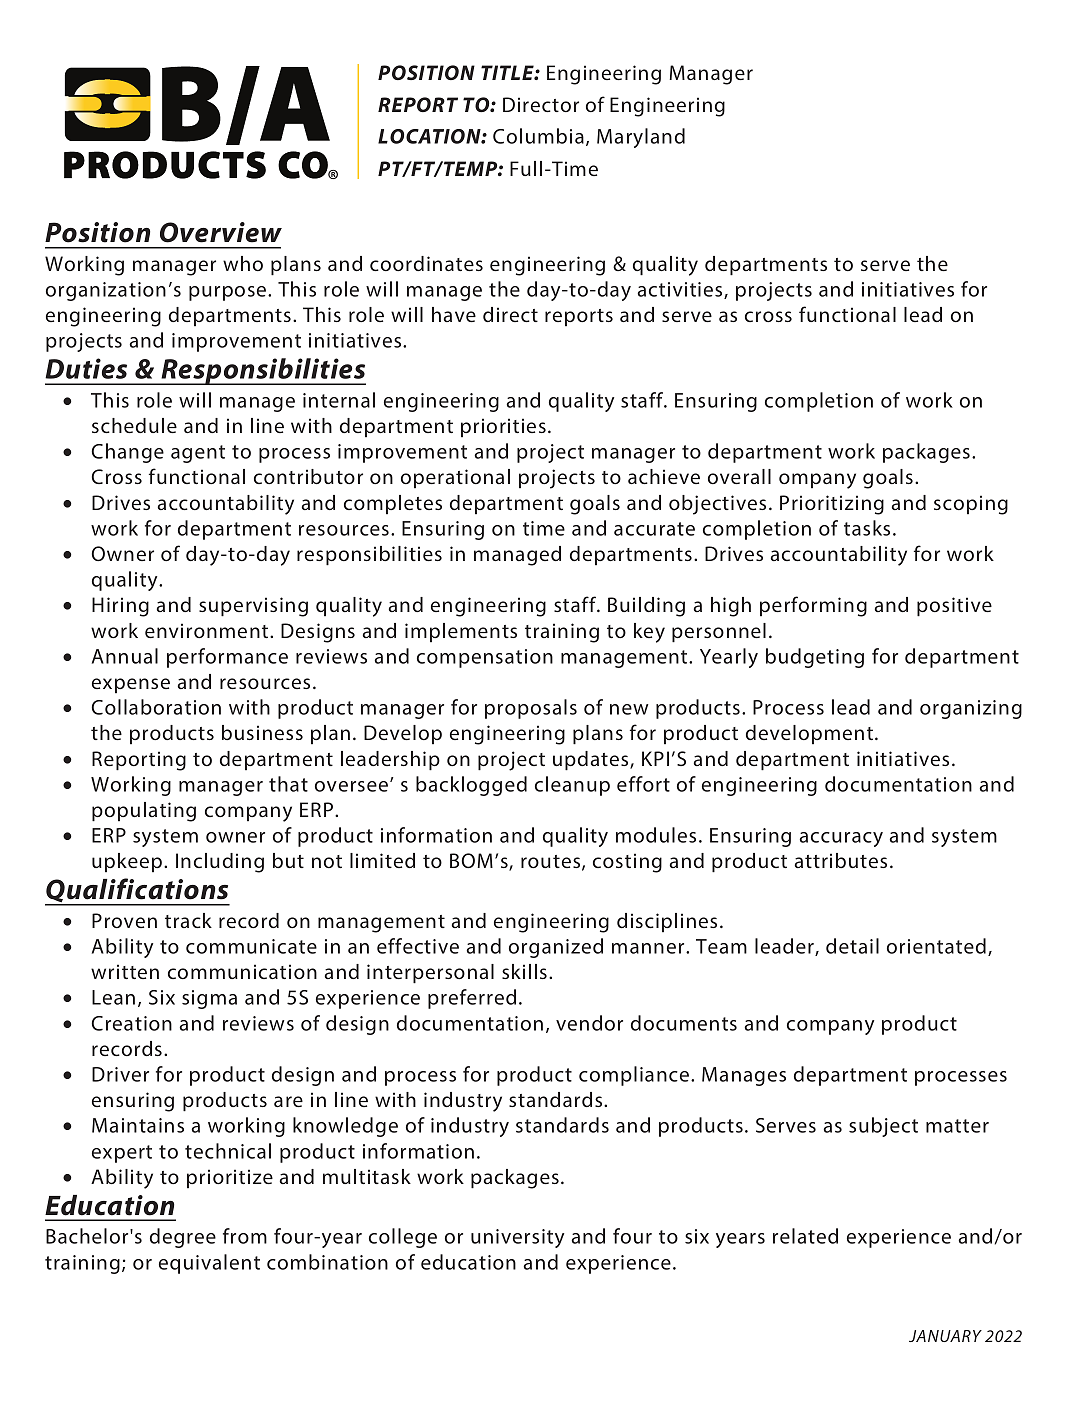 Image resolution: width=1088 pixels, height=1408 pixels. I want to click on Collaboration, so click(156, 707).
